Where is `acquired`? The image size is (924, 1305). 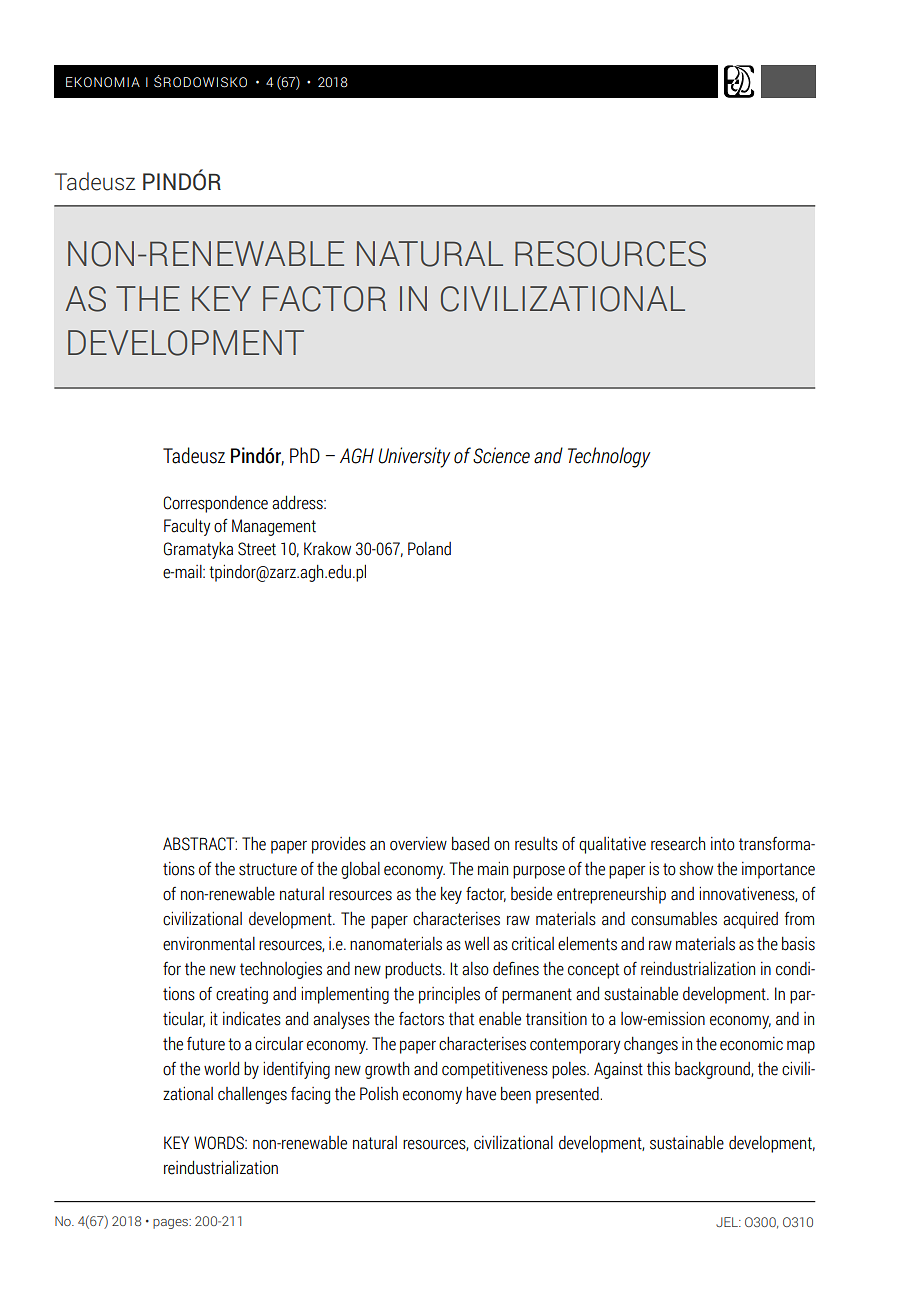 acquired is located at coordinates (750, 920).
